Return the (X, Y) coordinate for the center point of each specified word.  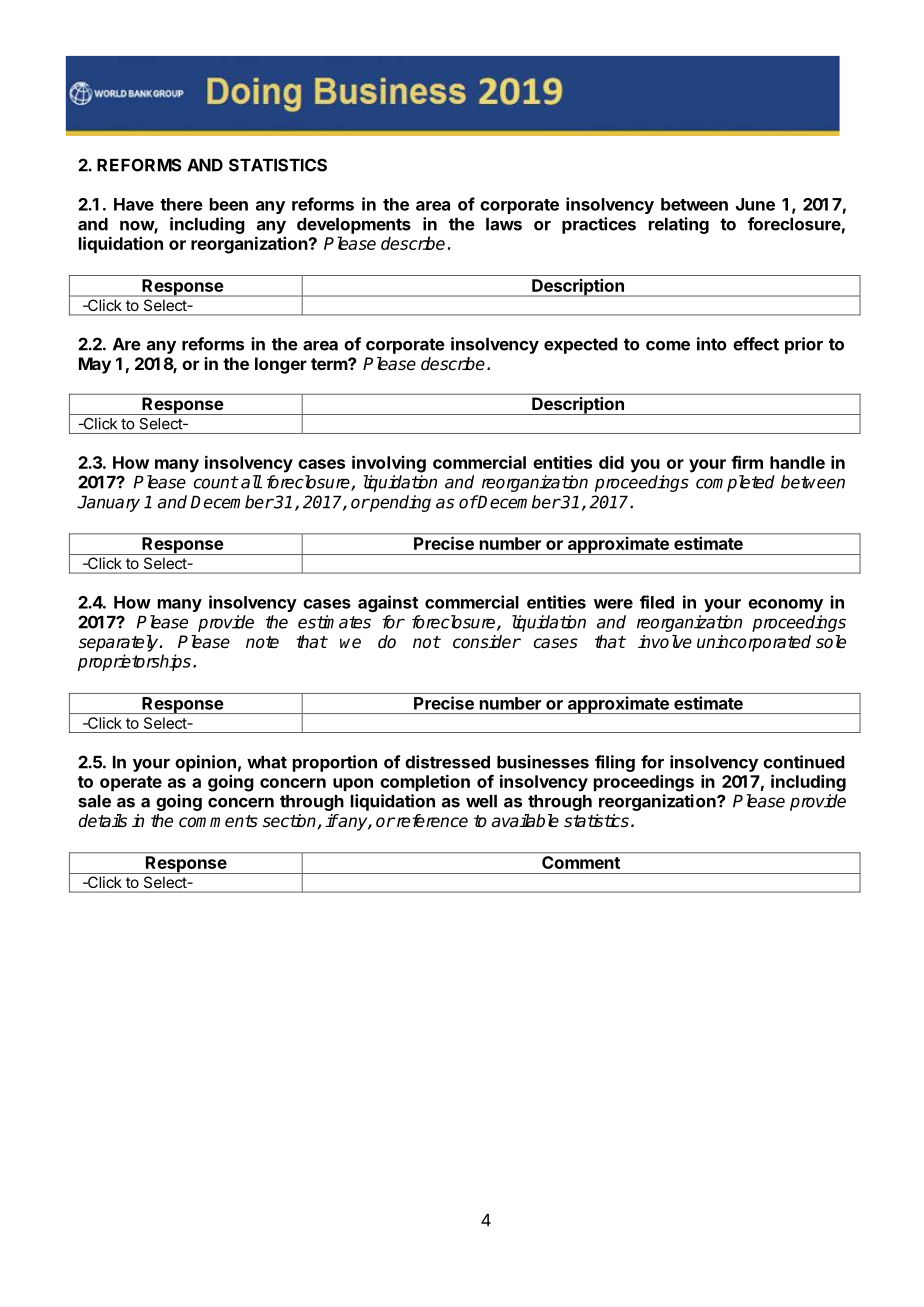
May (95, 365)
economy (785, 605)
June (755, 204)
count (216, 482)
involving (389, 464)
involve (665, 642)
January (108, 503)
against (388, 603)
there (181, 204)
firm (747, 462)
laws (504, 224)
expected (581, 346)
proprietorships (134, 662)
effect (756, 344)
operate (131, 784)
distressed (447, 762)
